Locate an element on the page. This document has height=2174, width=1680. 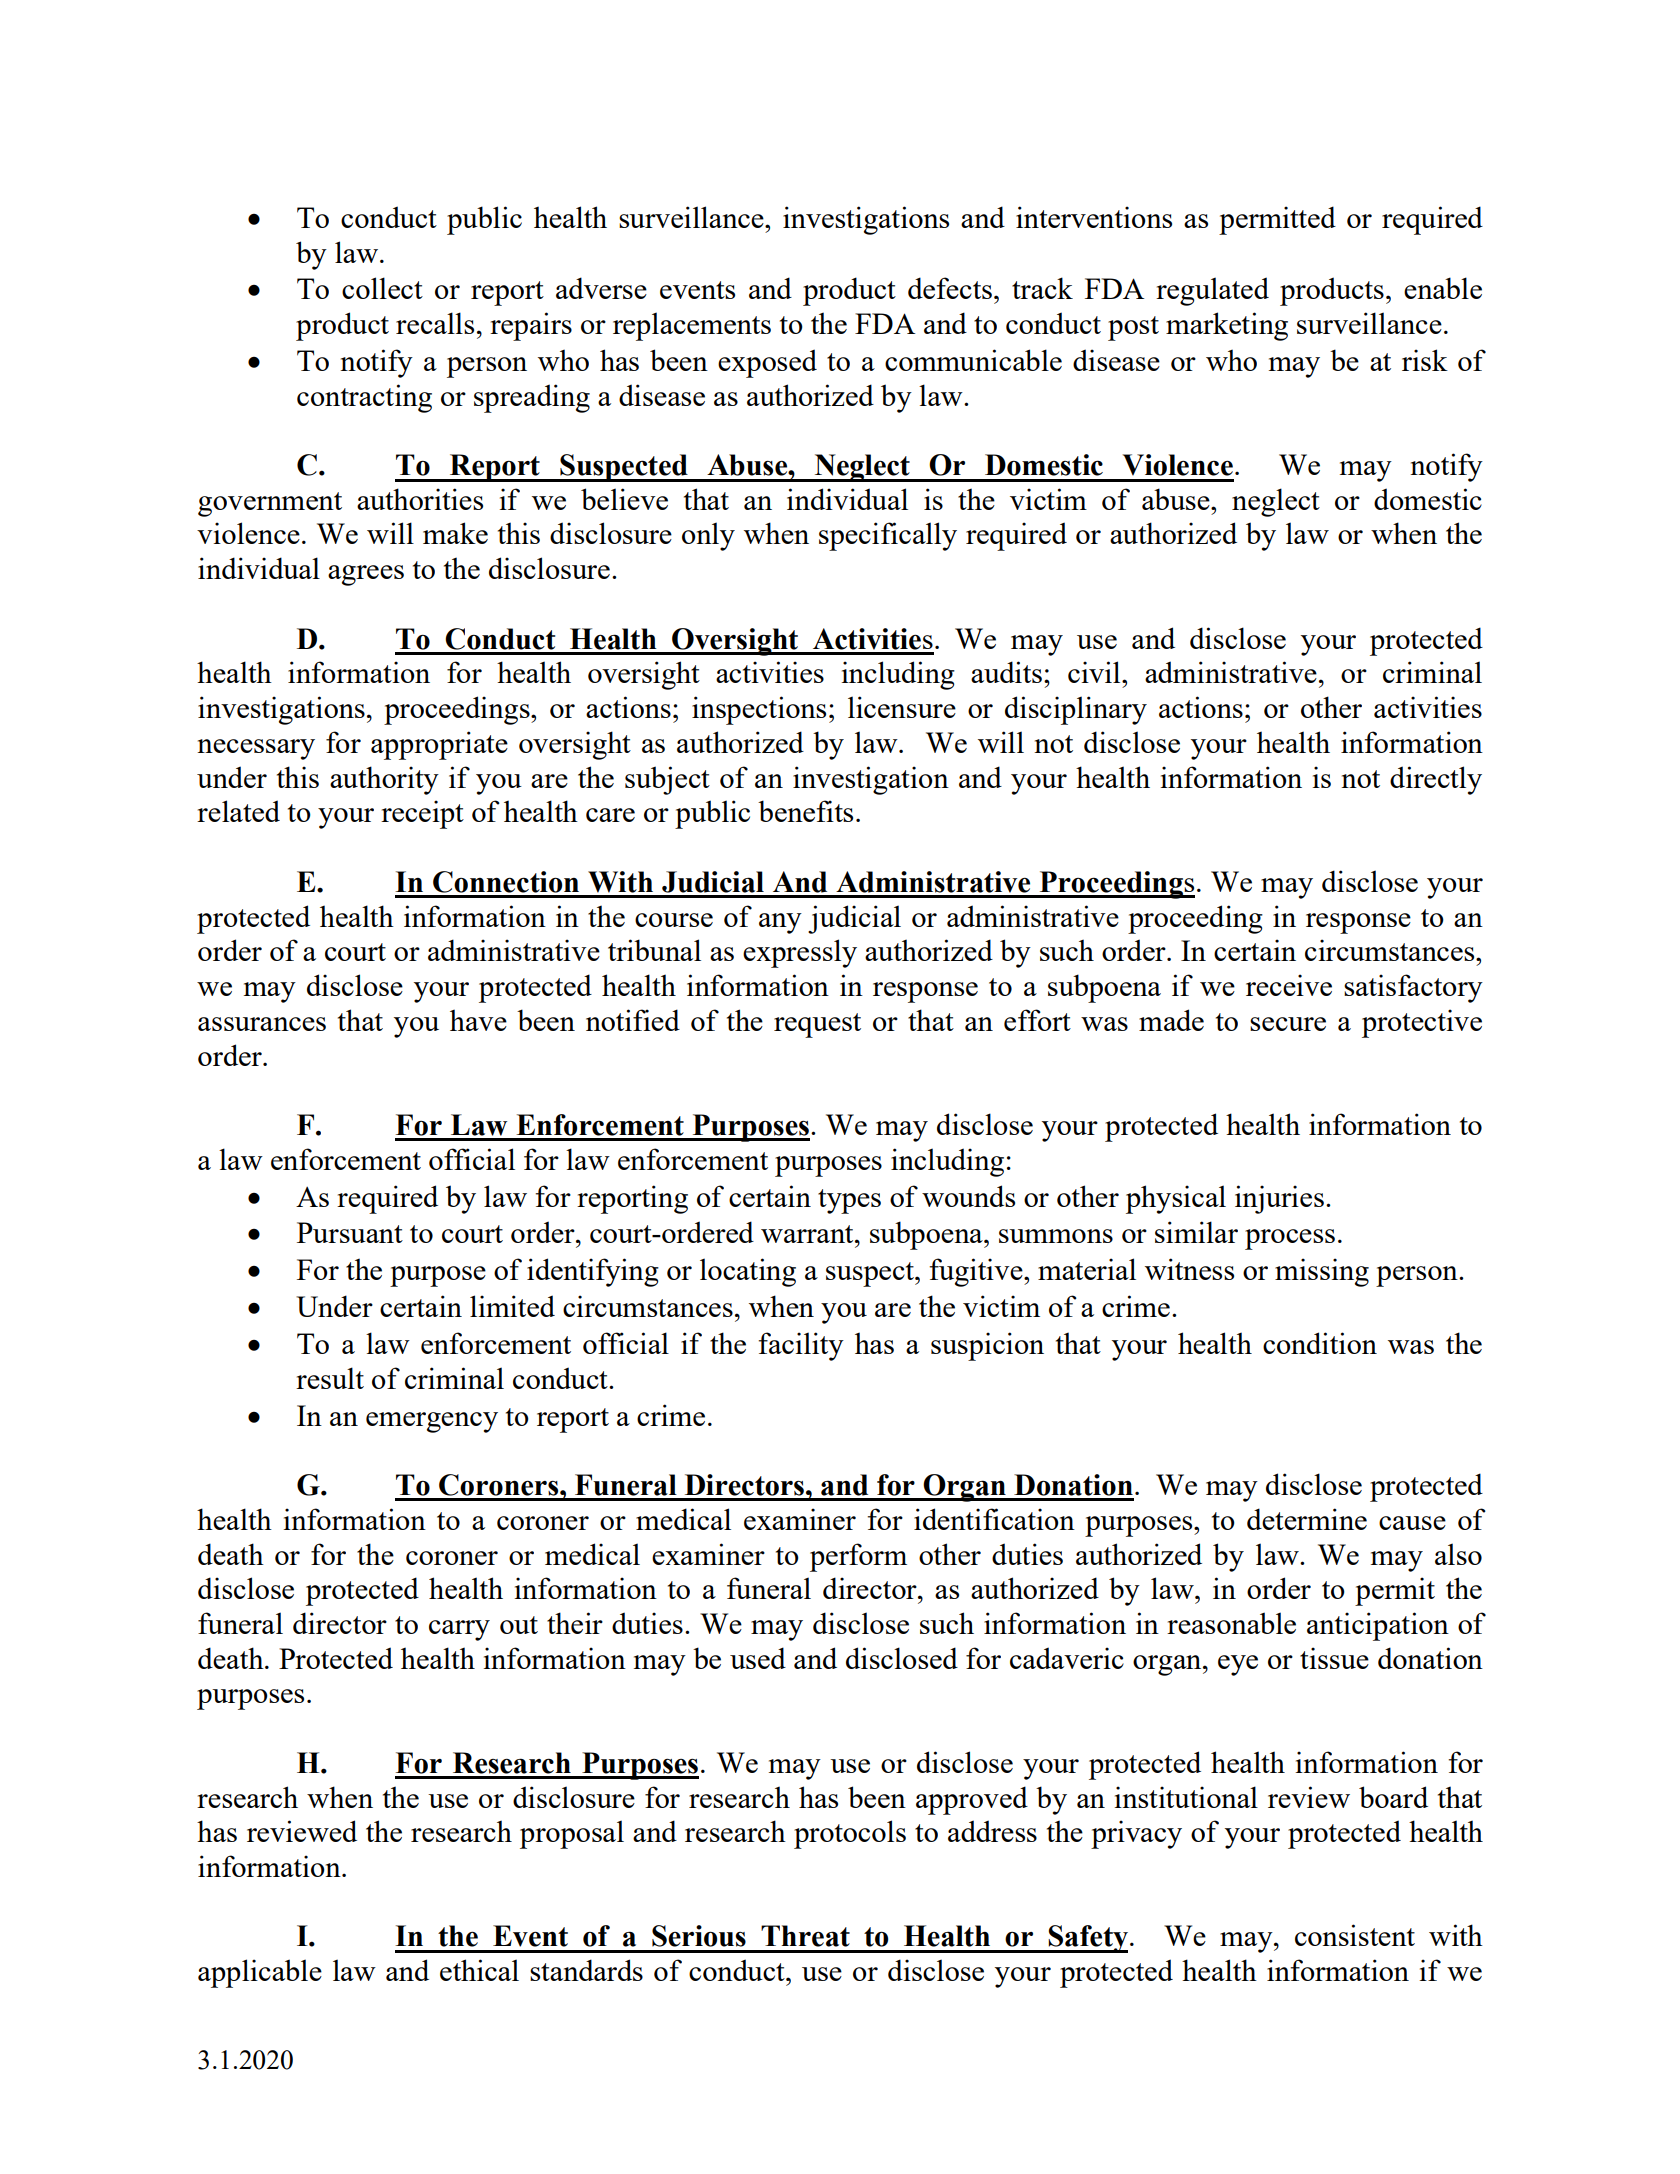
defects is located at coordinates (951, 288).
